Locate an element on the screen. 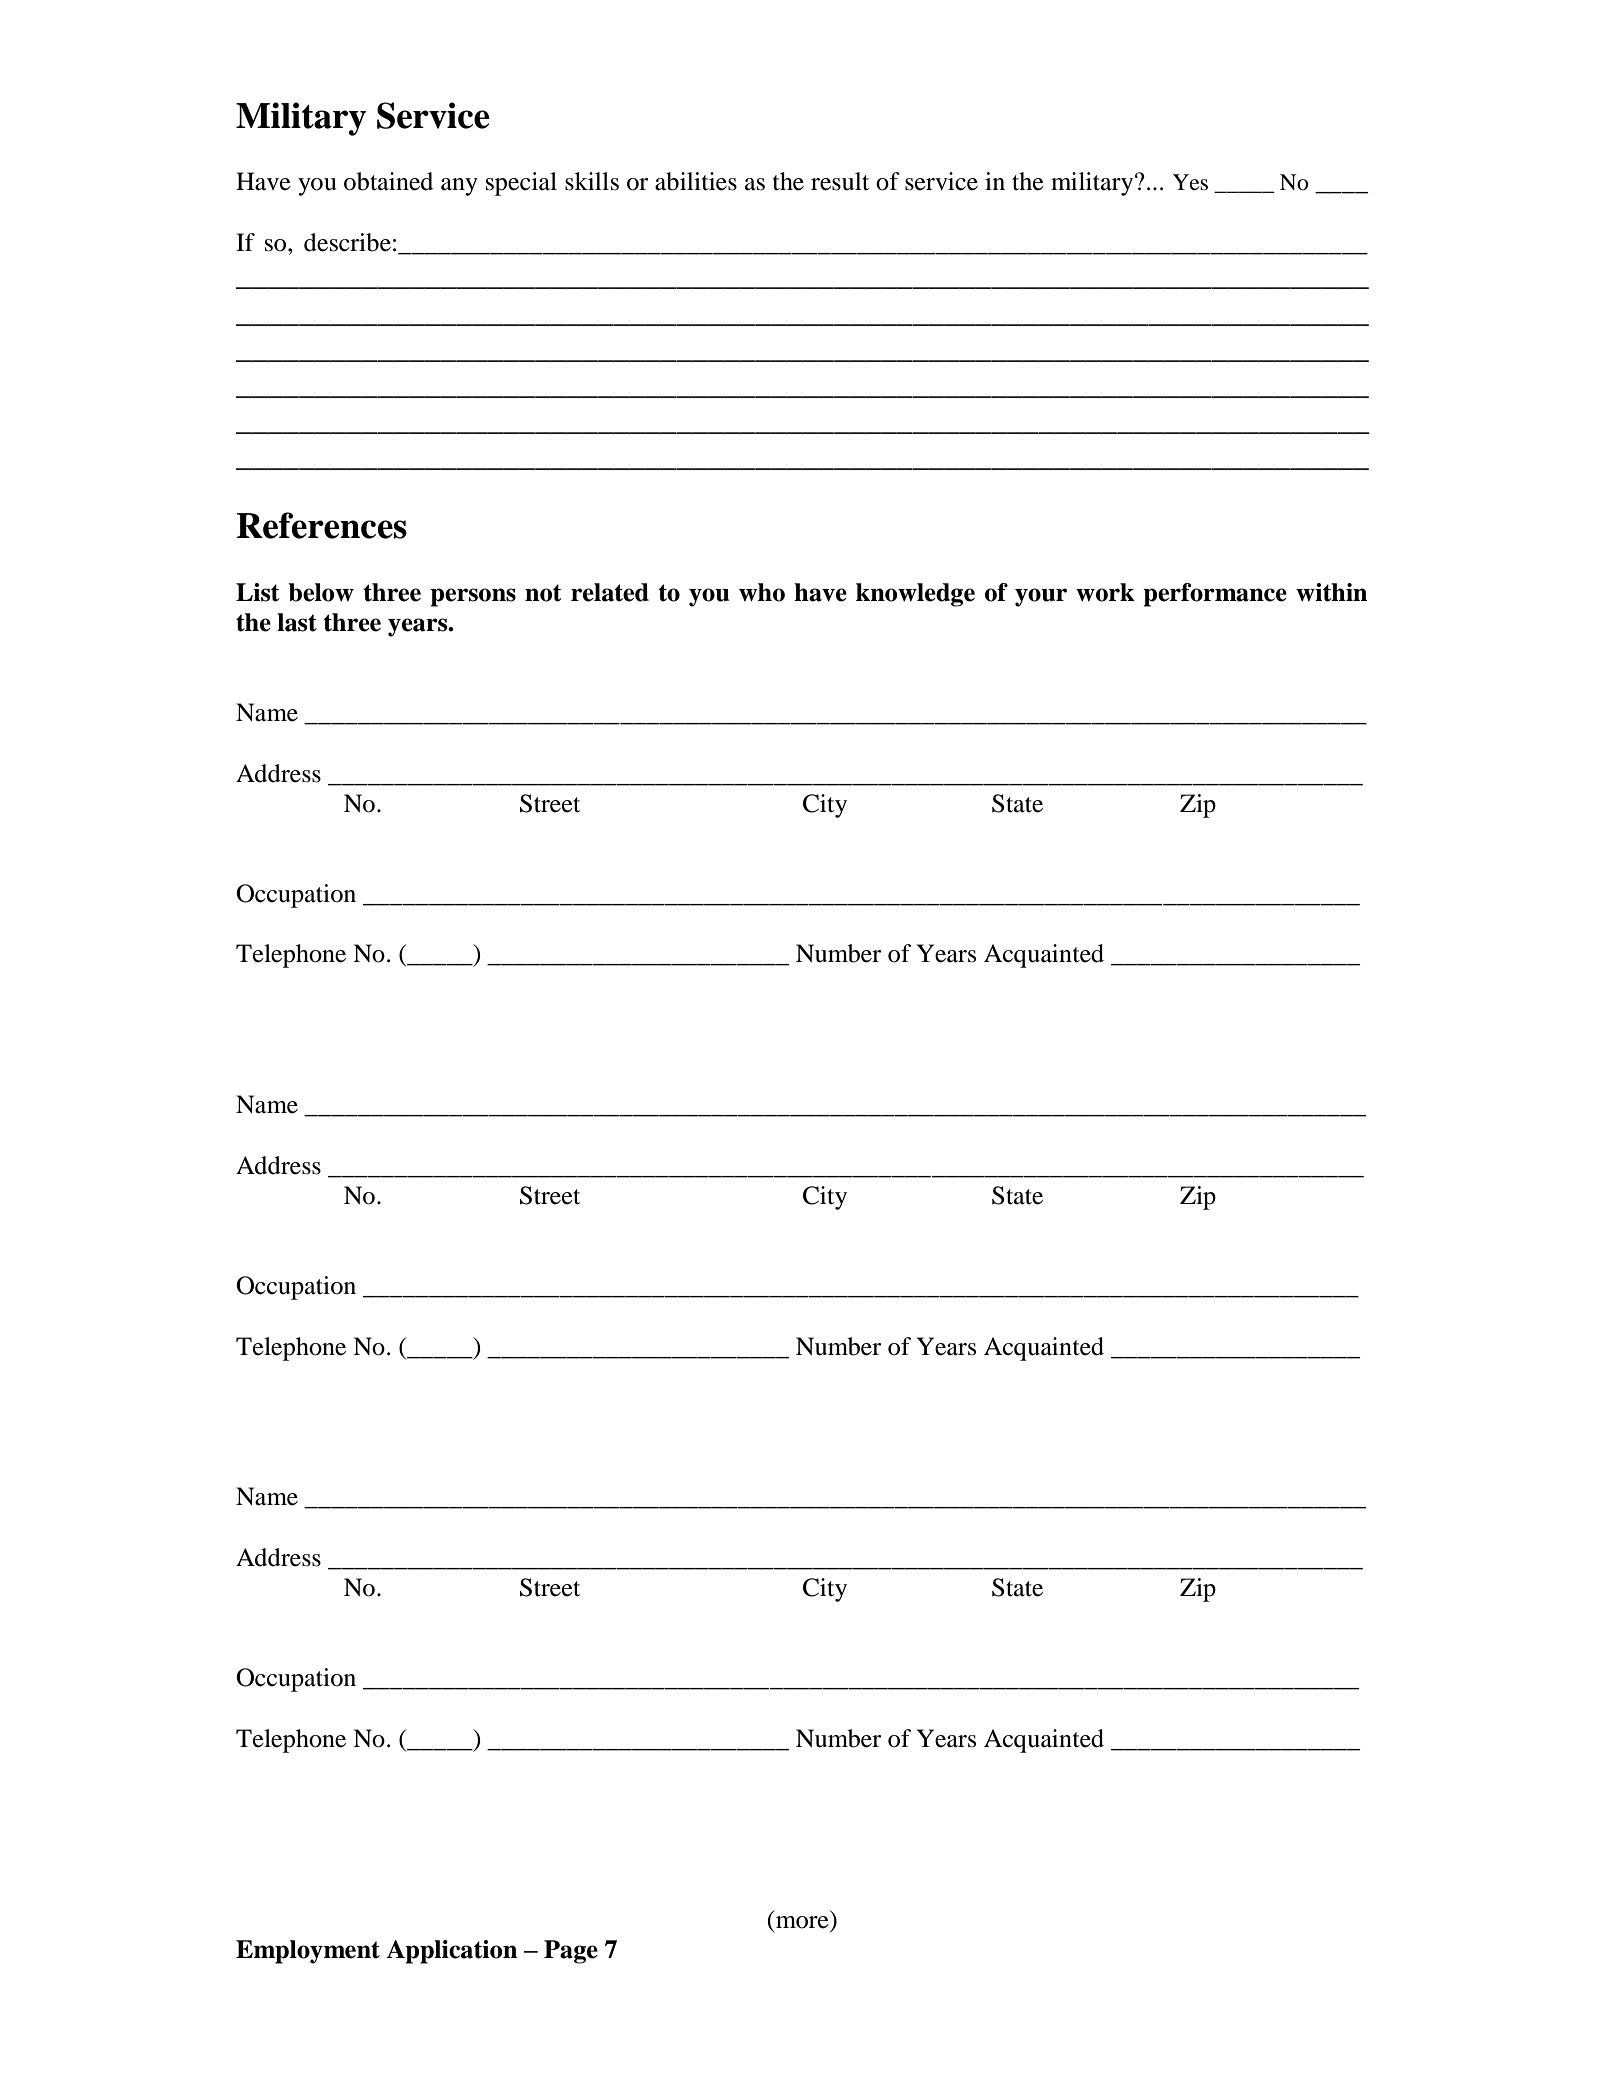 Image resolution: width=1605 pixels, height=2077 pixels. Page is located at coordinates (571, 1952).
